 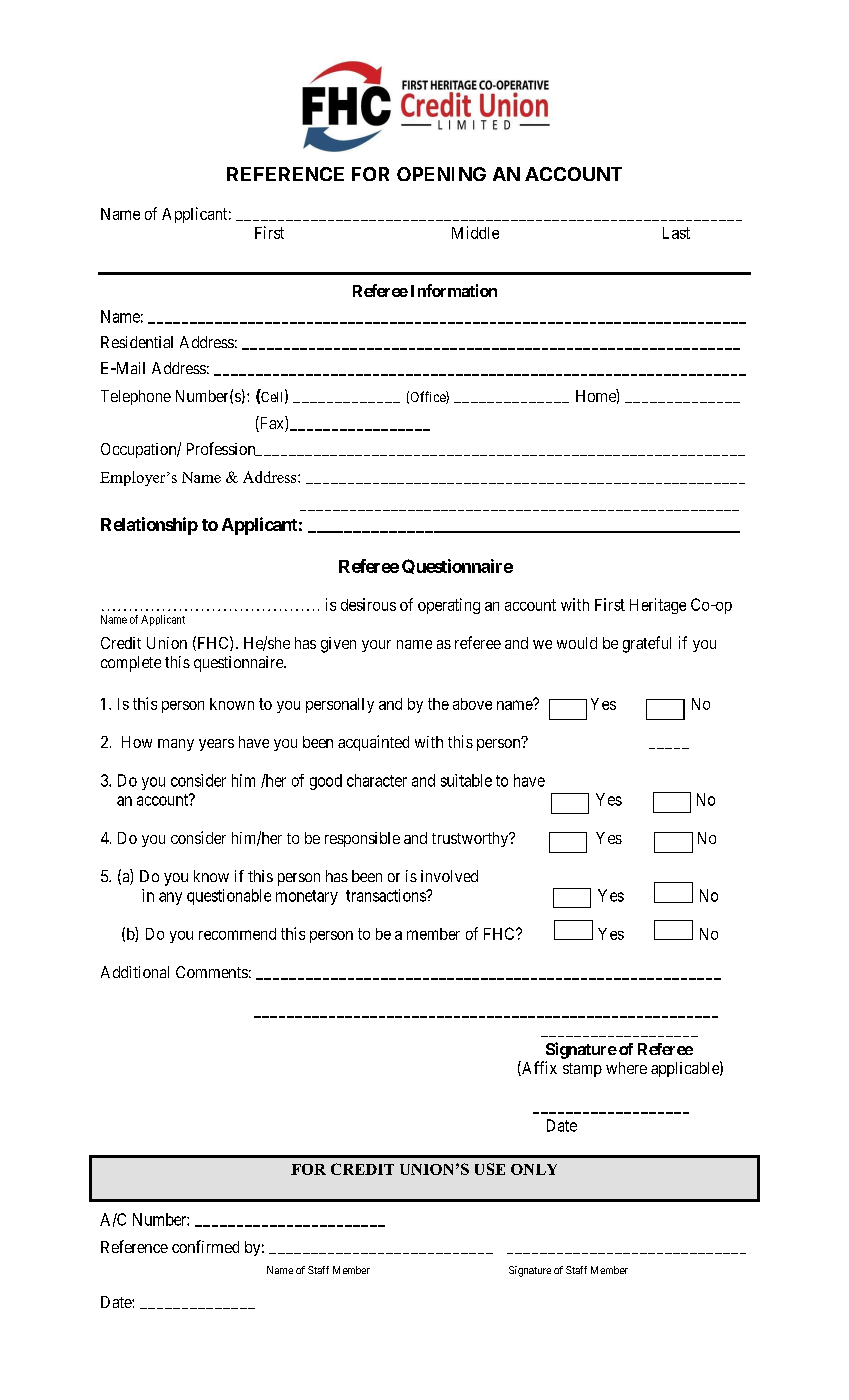 I want to click on confirmed, so click(x=205, y=1246).
